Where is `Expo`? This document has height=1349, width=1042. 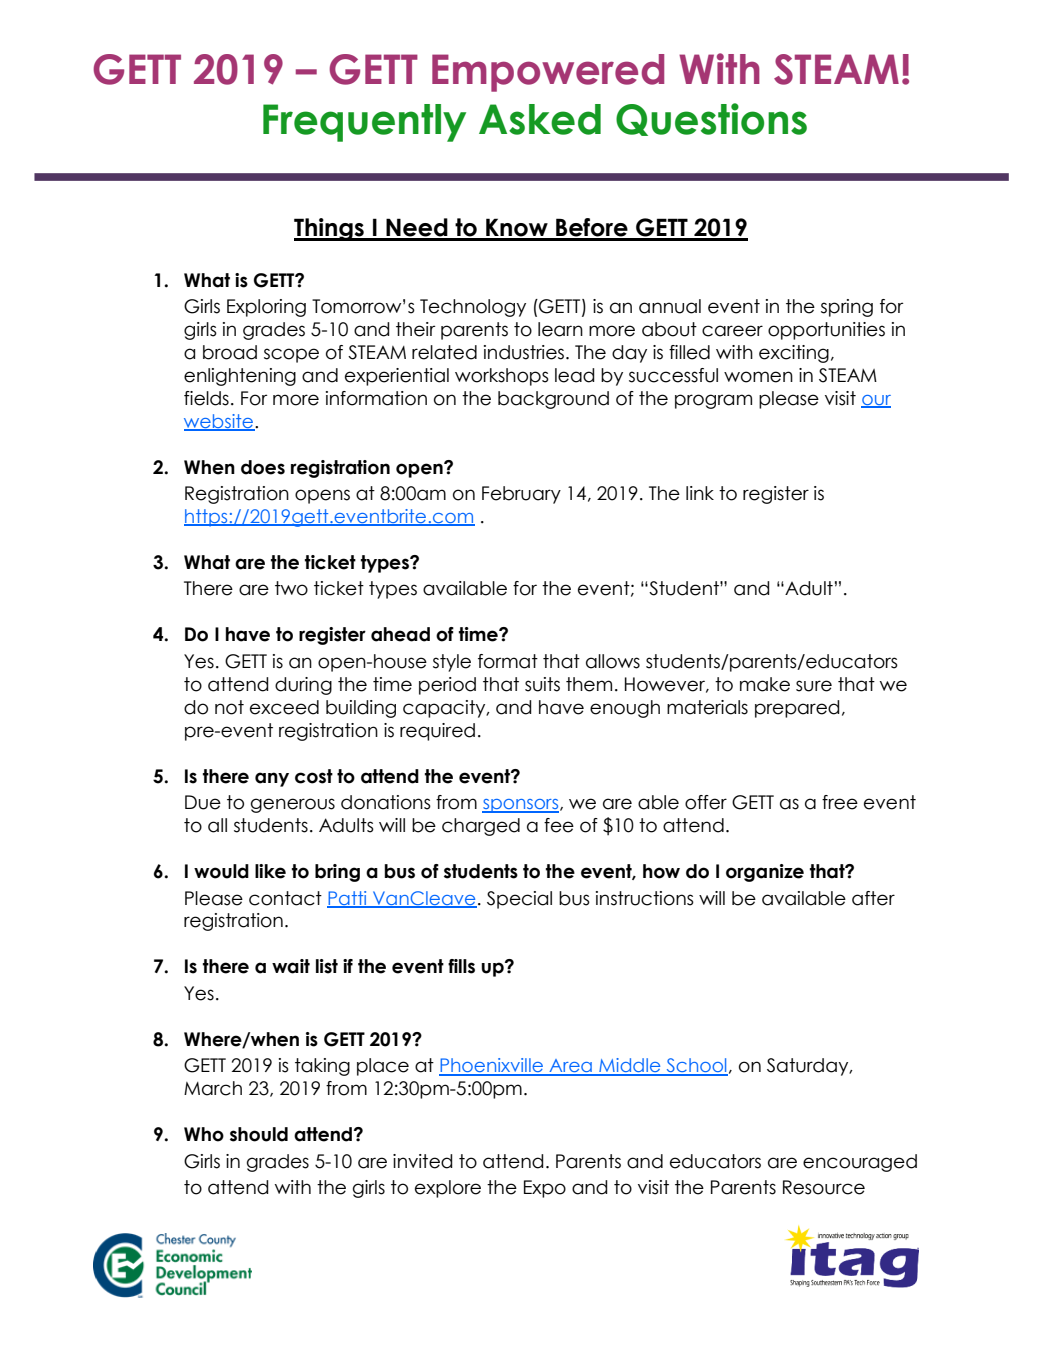 Expo is located at coordinates (545, 1189).
